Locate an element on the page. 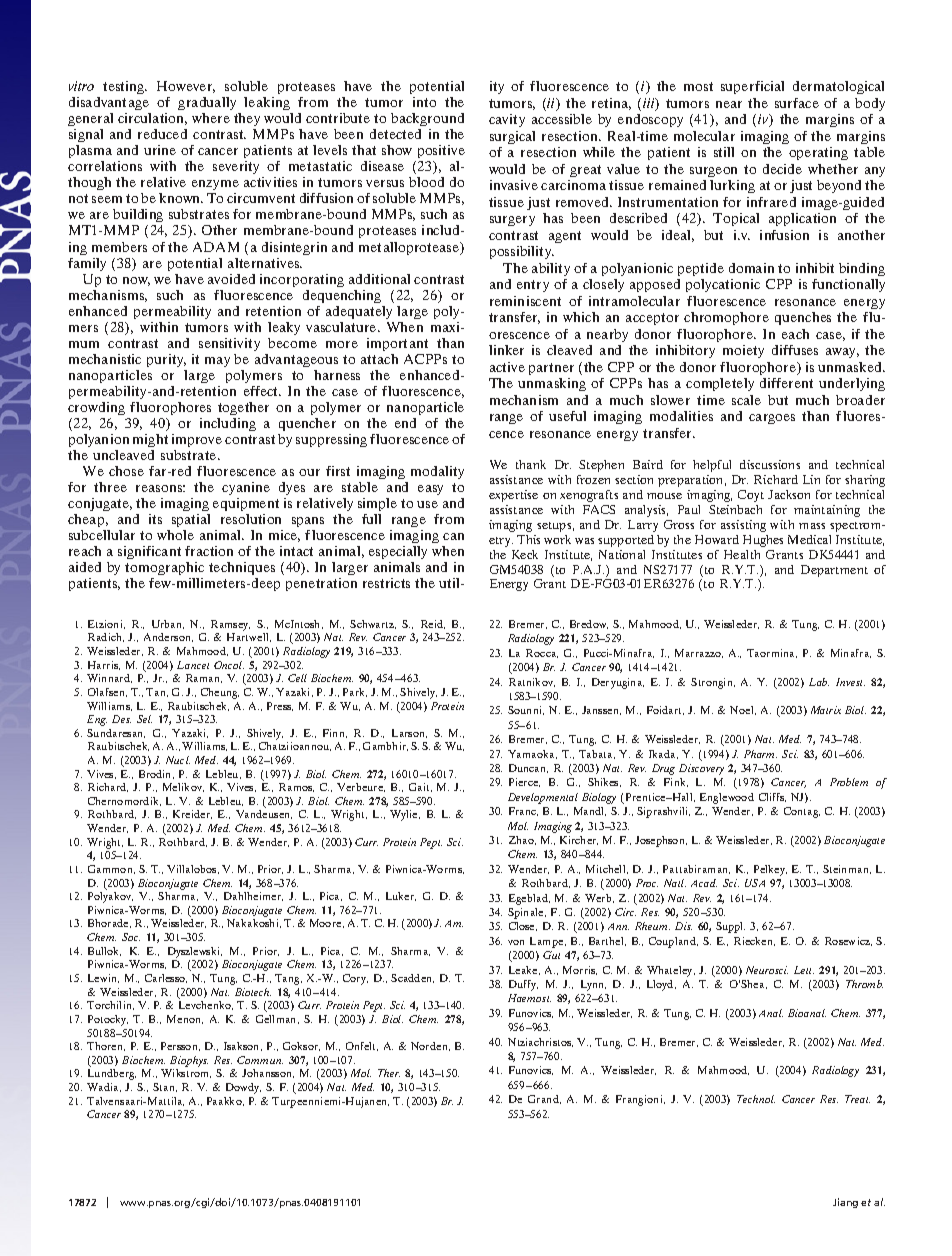 This document has height=1256, width=952. Johansson is located at coordinates (268, 1073).
